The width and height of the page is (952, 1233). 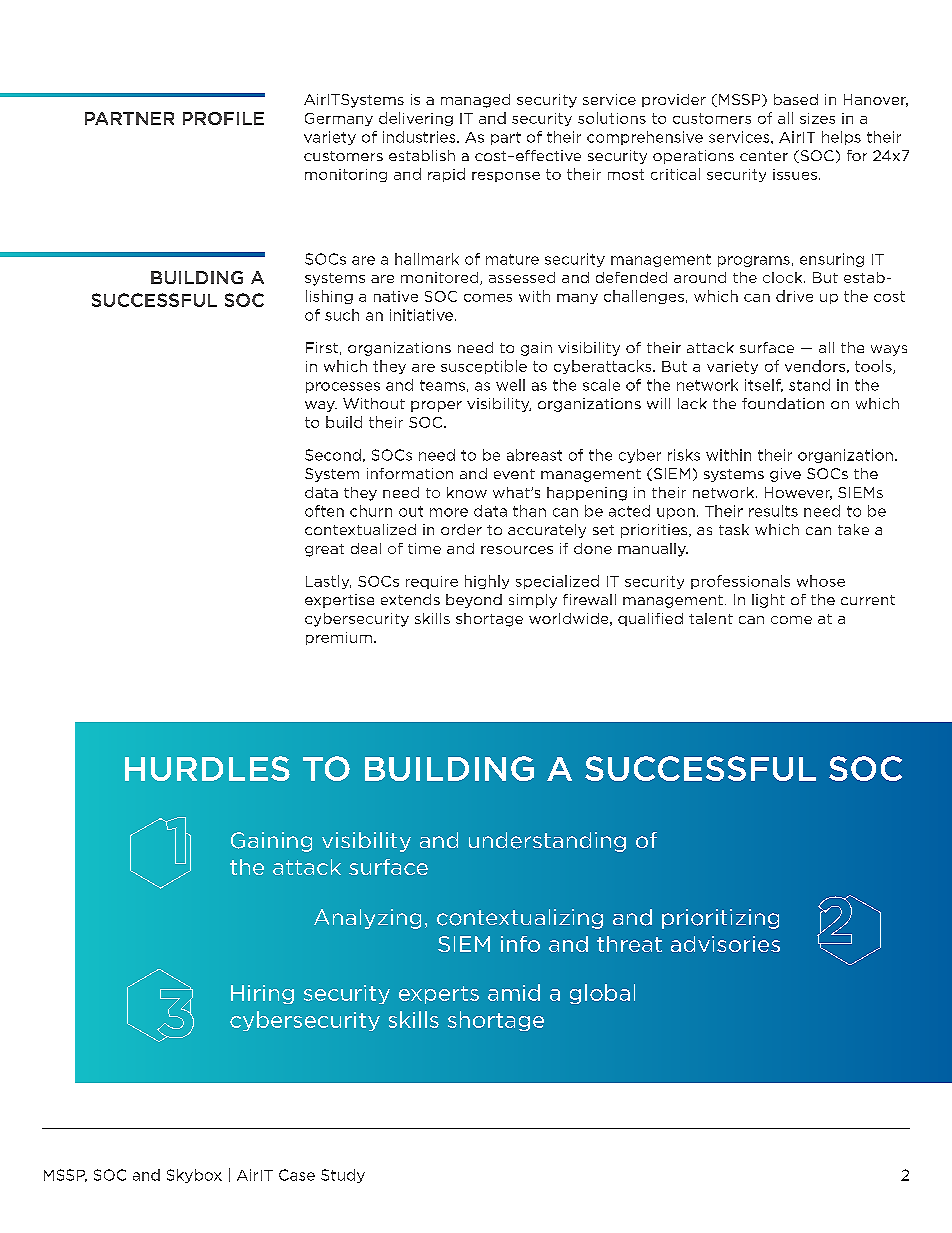 What do you see at coordinates (817, 118) in the page?
I see `sizes` at bounding box center [817, 118].
